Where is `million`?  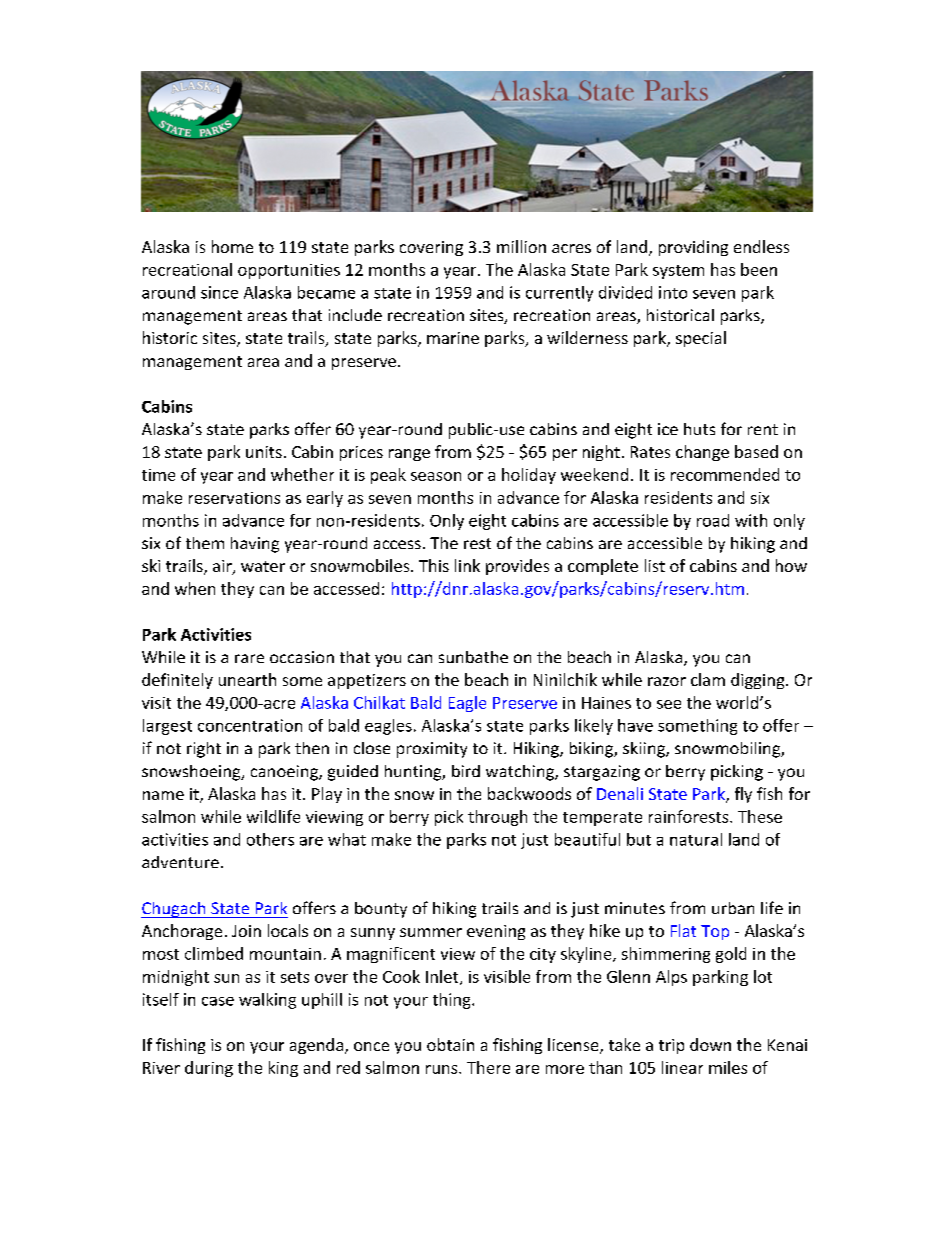 million is located at coordinates (521, 246).
